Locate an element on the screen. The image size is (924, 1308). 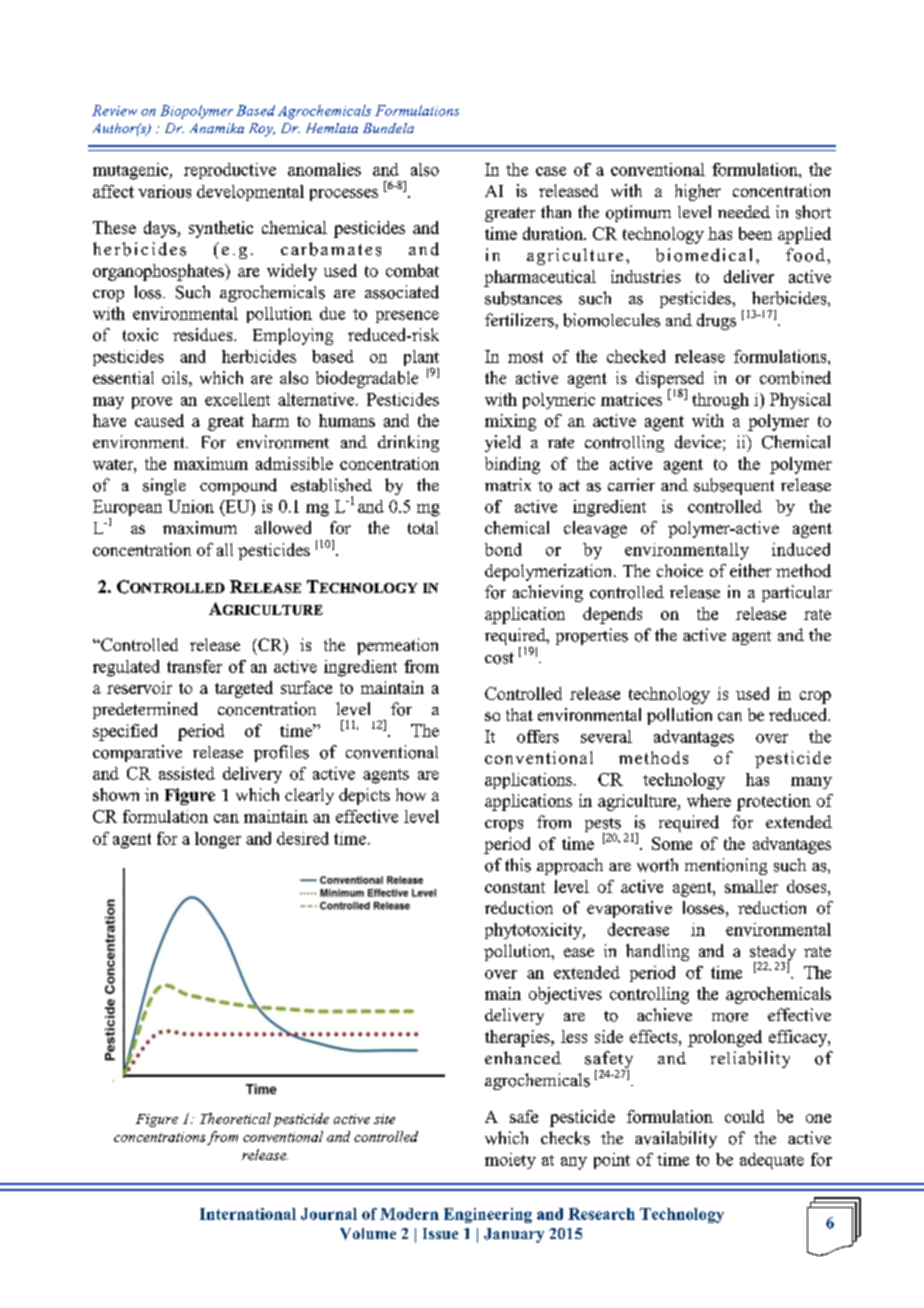
higher is located at coordinates (698, 192).
